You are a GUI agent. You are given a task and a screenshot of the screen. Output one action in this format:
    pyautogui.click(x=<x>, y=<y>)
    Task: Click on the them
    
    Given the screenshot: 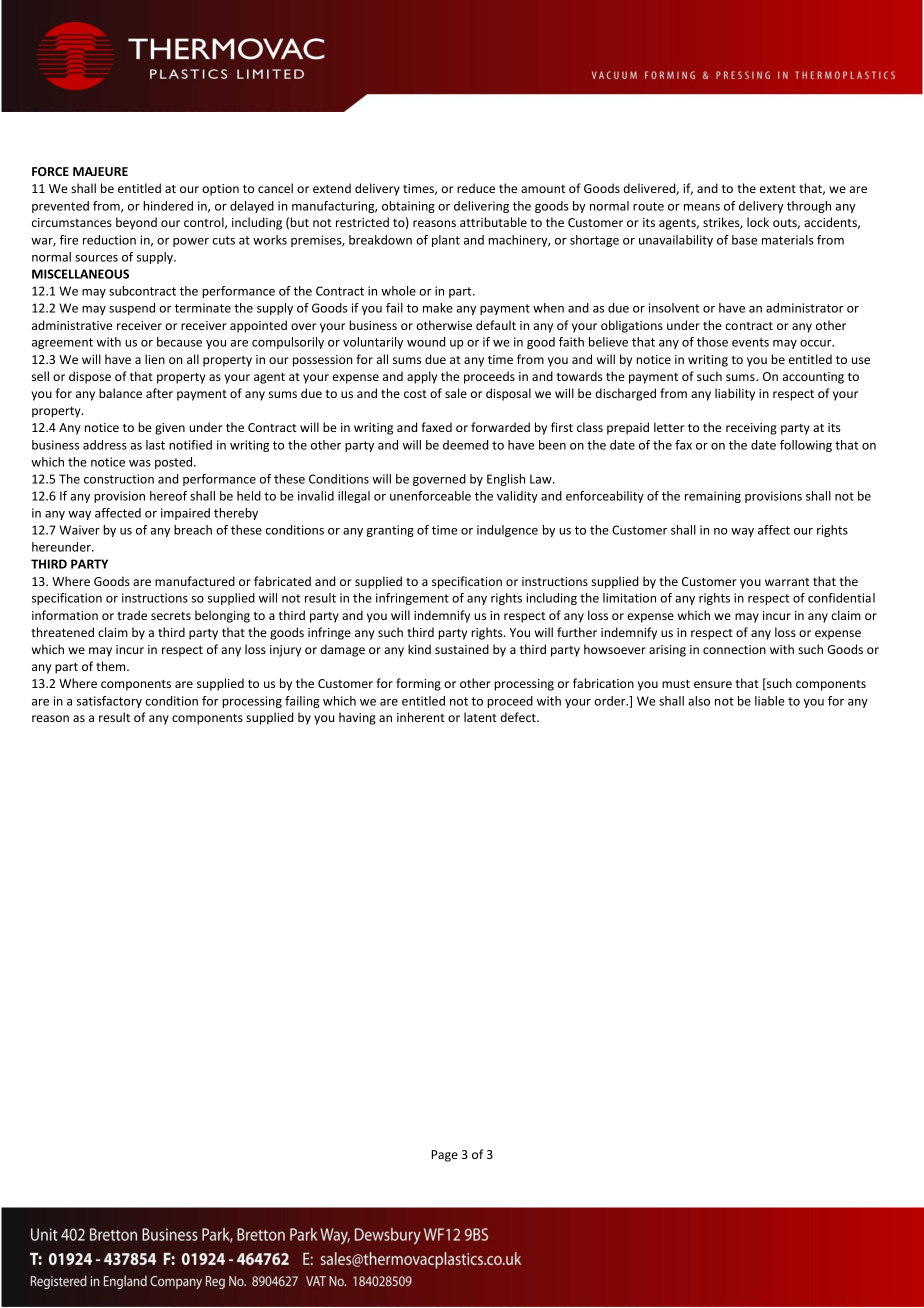 What is the action you would take?
    pyautogui.click(x=112, y=666)
